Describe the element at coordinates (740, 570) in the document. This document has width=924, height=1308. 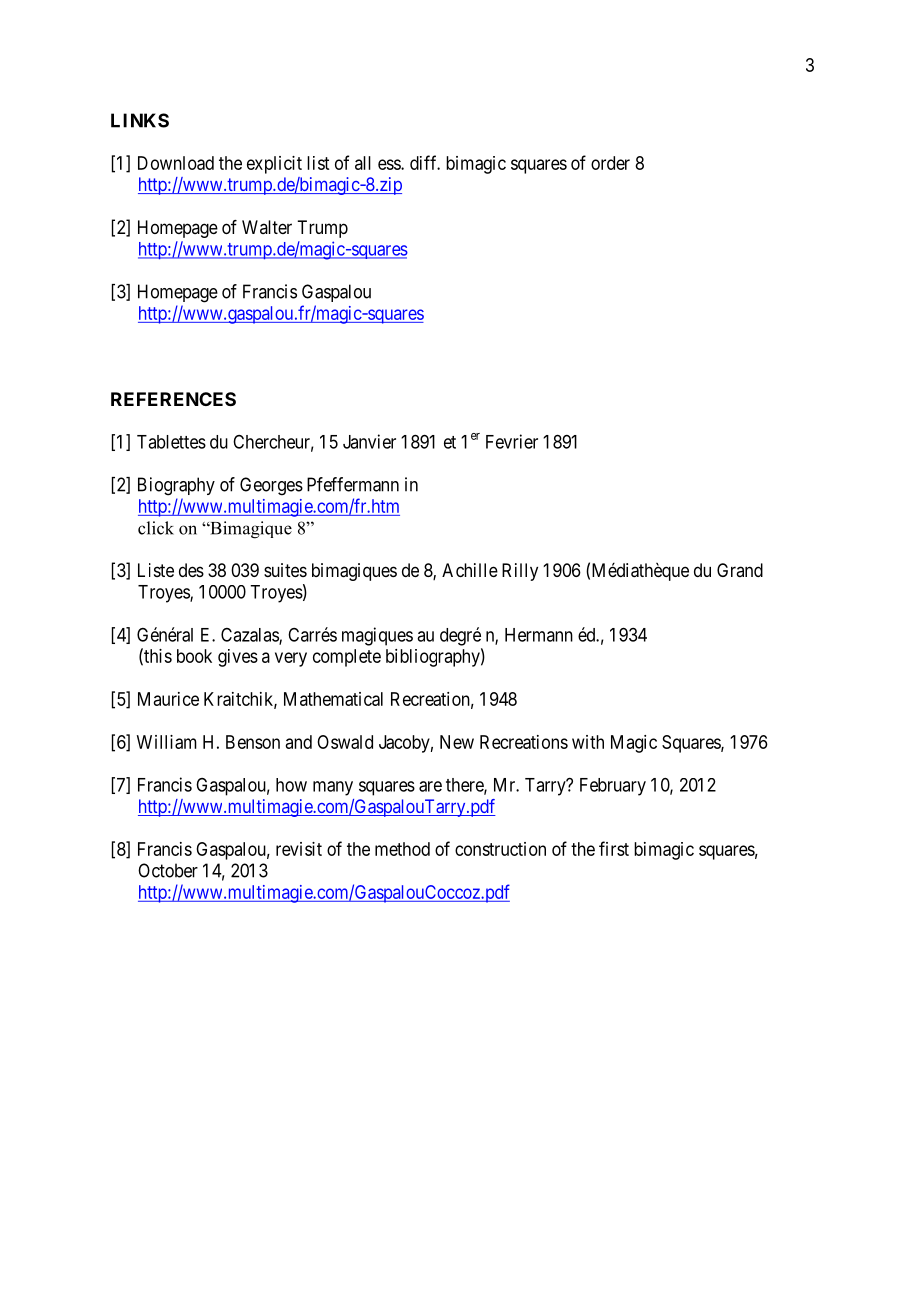
I see `Grand` at that location.
